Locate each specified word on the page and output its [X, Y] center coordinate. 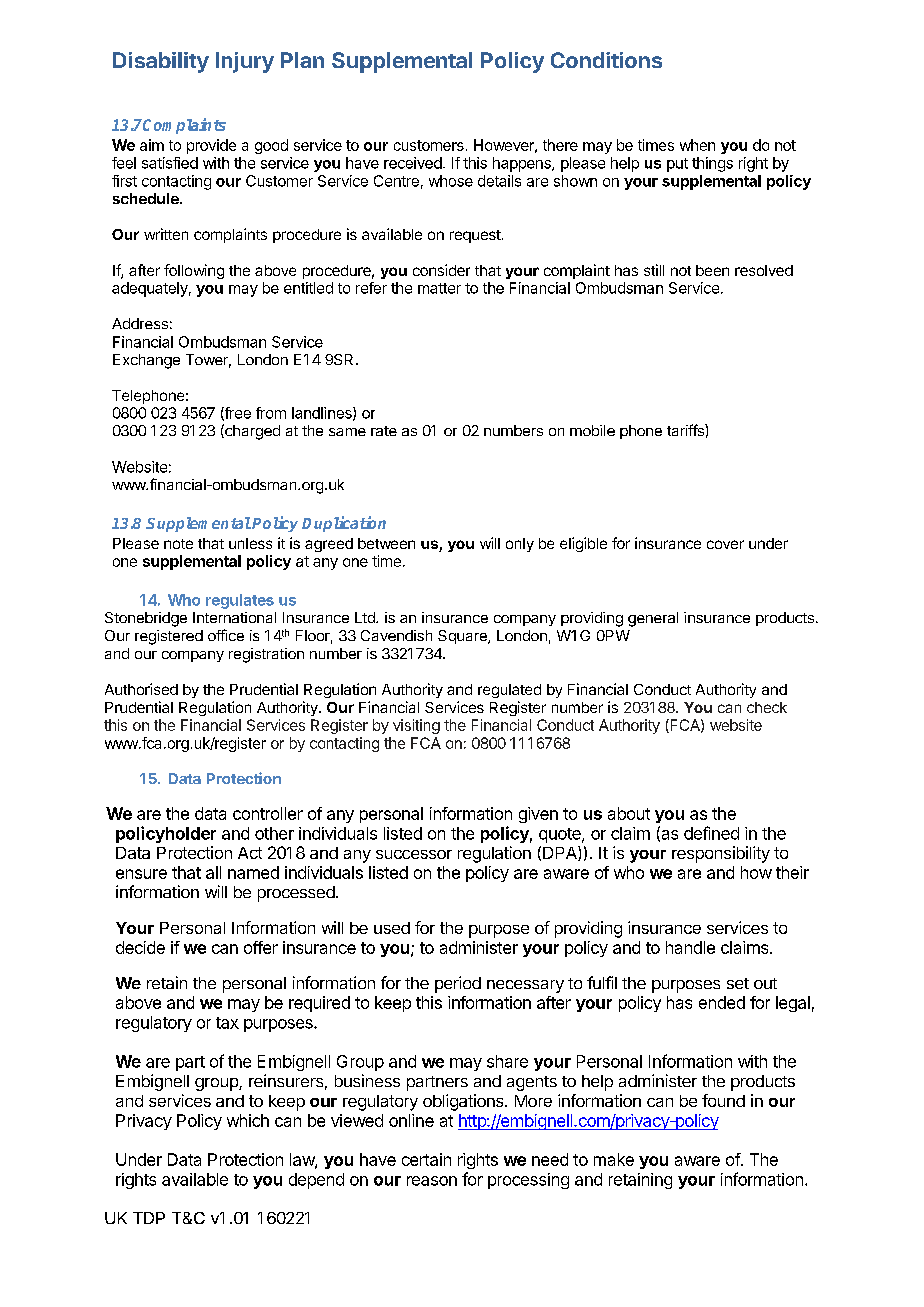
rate [384, 431]
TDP [149, 1218]
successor [414, 854]
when [697, 145]
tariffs [686, 430]
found [723, 1100]
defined [711, 833]
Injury [245, 62]
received [413, 163]
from [271, 413]
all [213, 872]
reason [432, 1181]
